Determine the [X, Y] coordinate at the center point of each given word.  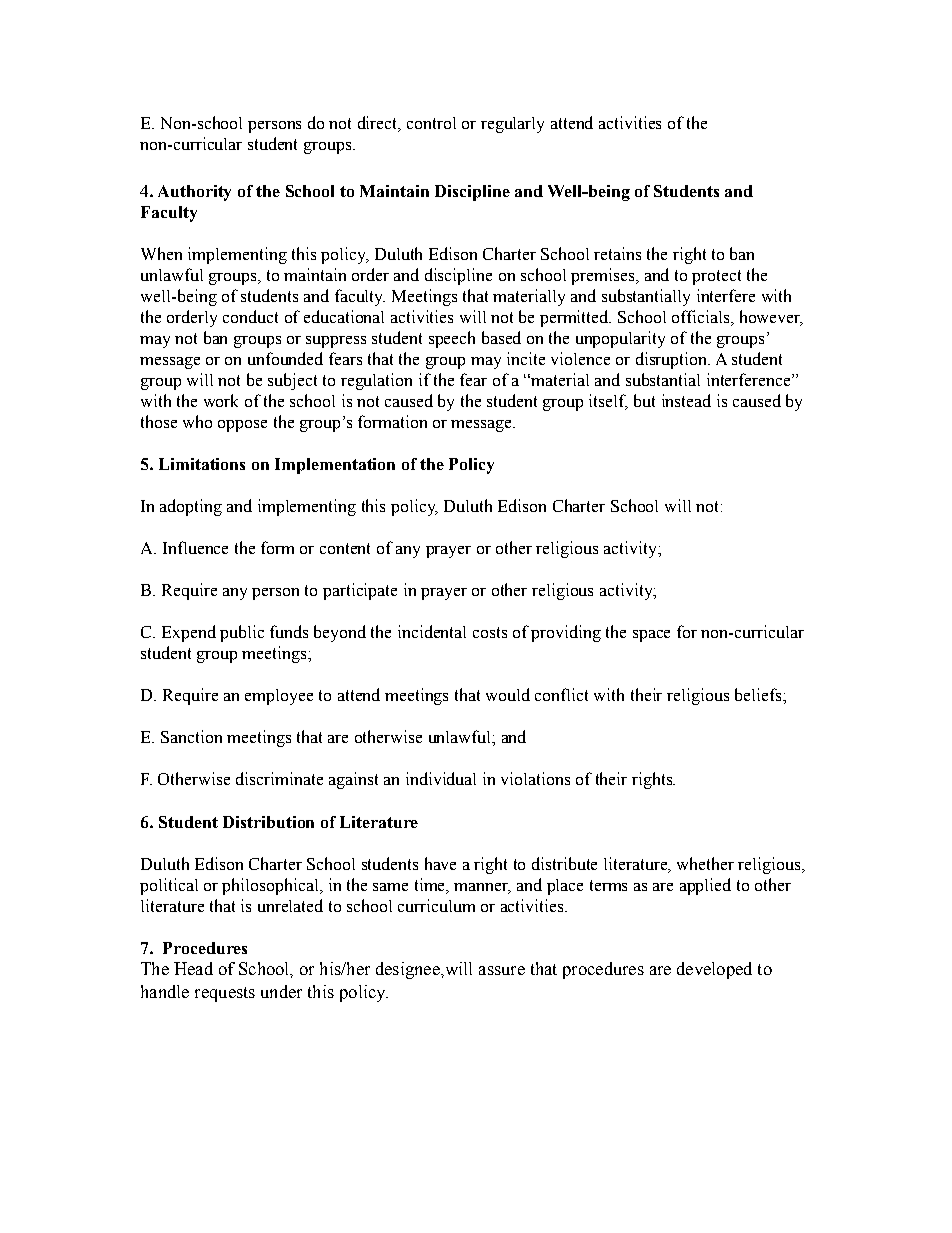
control [431, 123]
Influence [195, 547]
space [651, 636]
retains [617, 253]
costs [490, 632]
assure [502, 970]
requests [225, 994]
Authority [194, 193]
